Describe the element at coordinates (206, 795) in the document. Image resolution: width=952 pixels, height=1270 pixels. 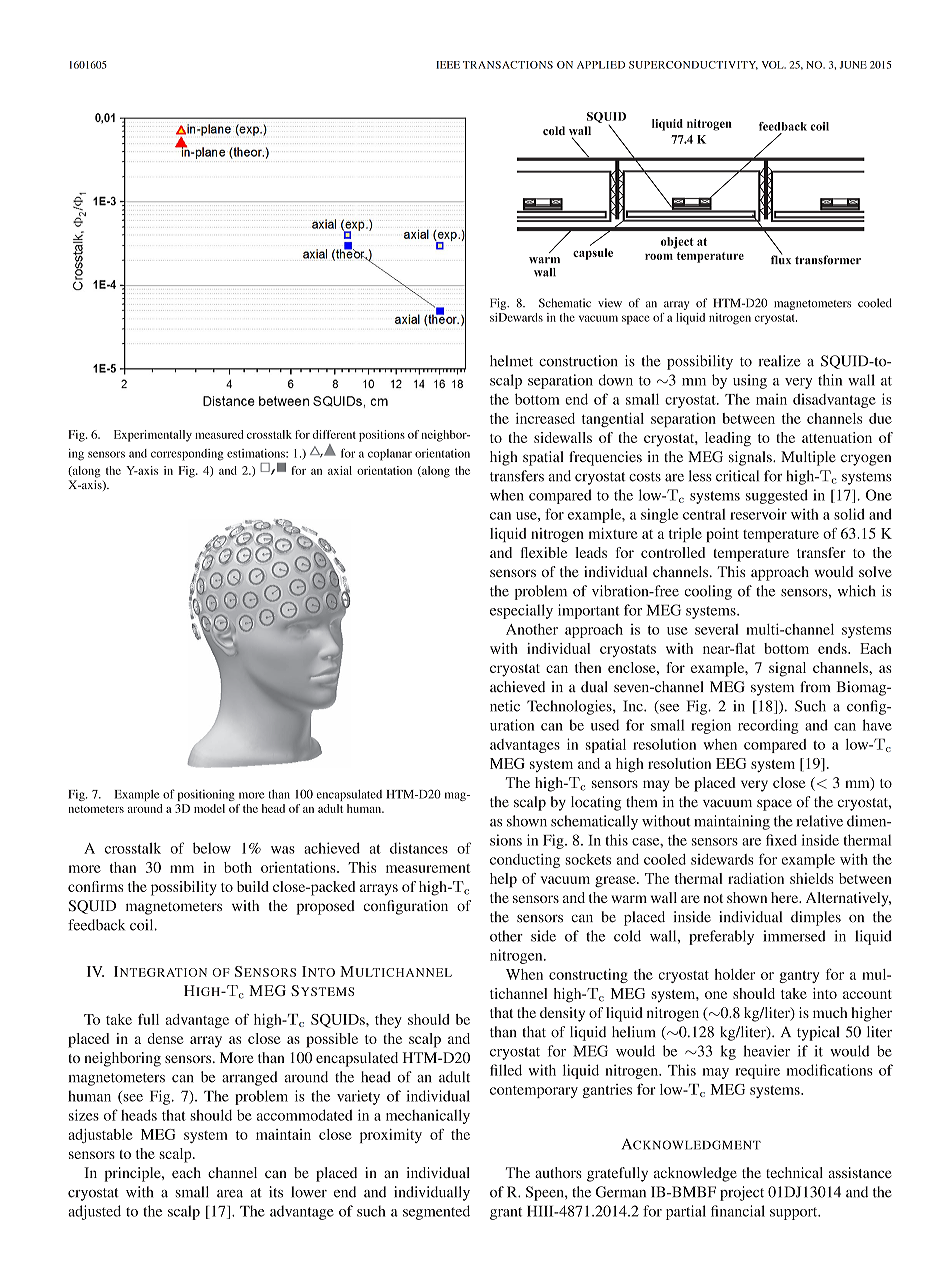
I see `positioning` at that location.
